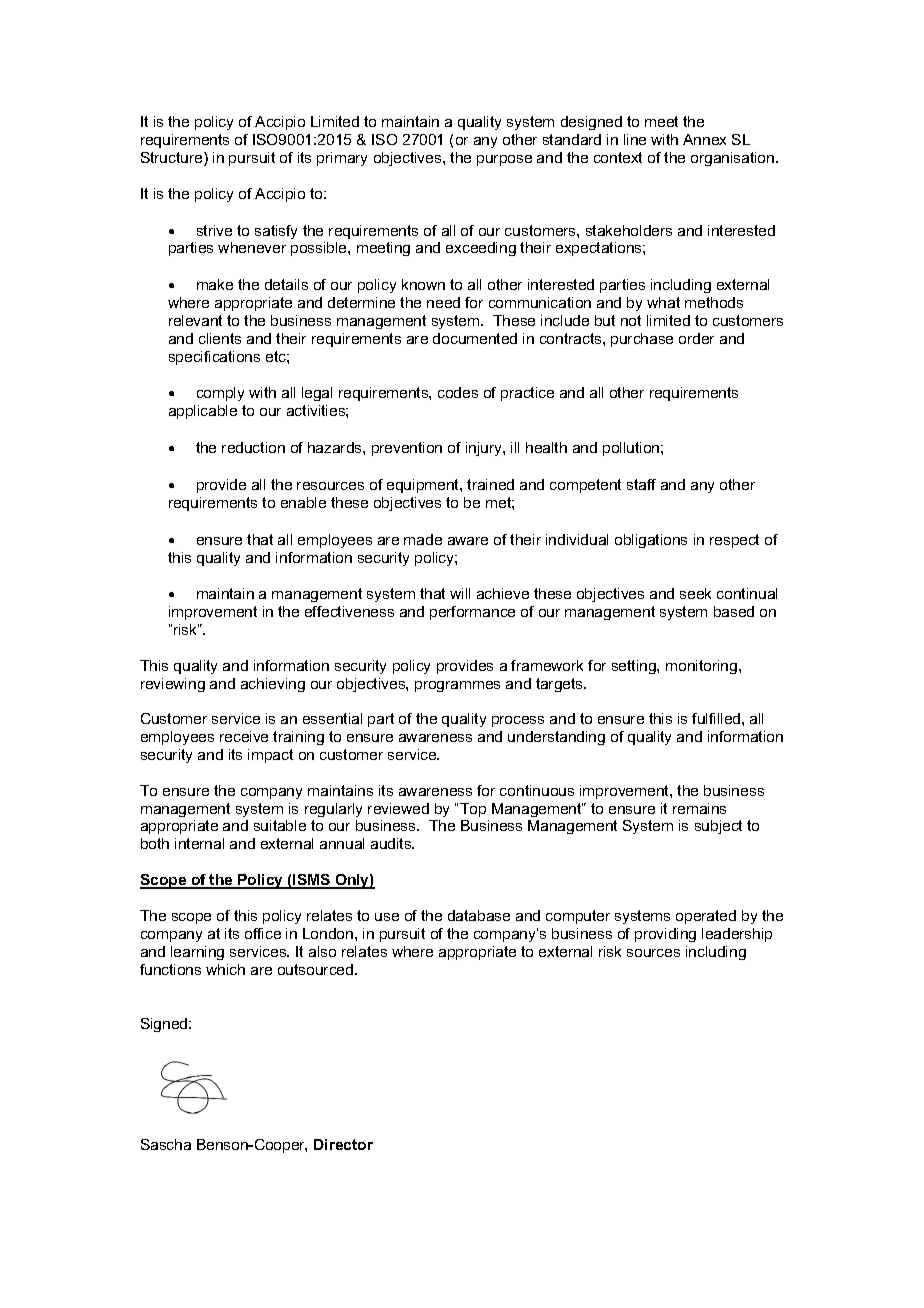  Describe the element at coordinates (473, 810) in the screenshot. I see `Top` at that location.
